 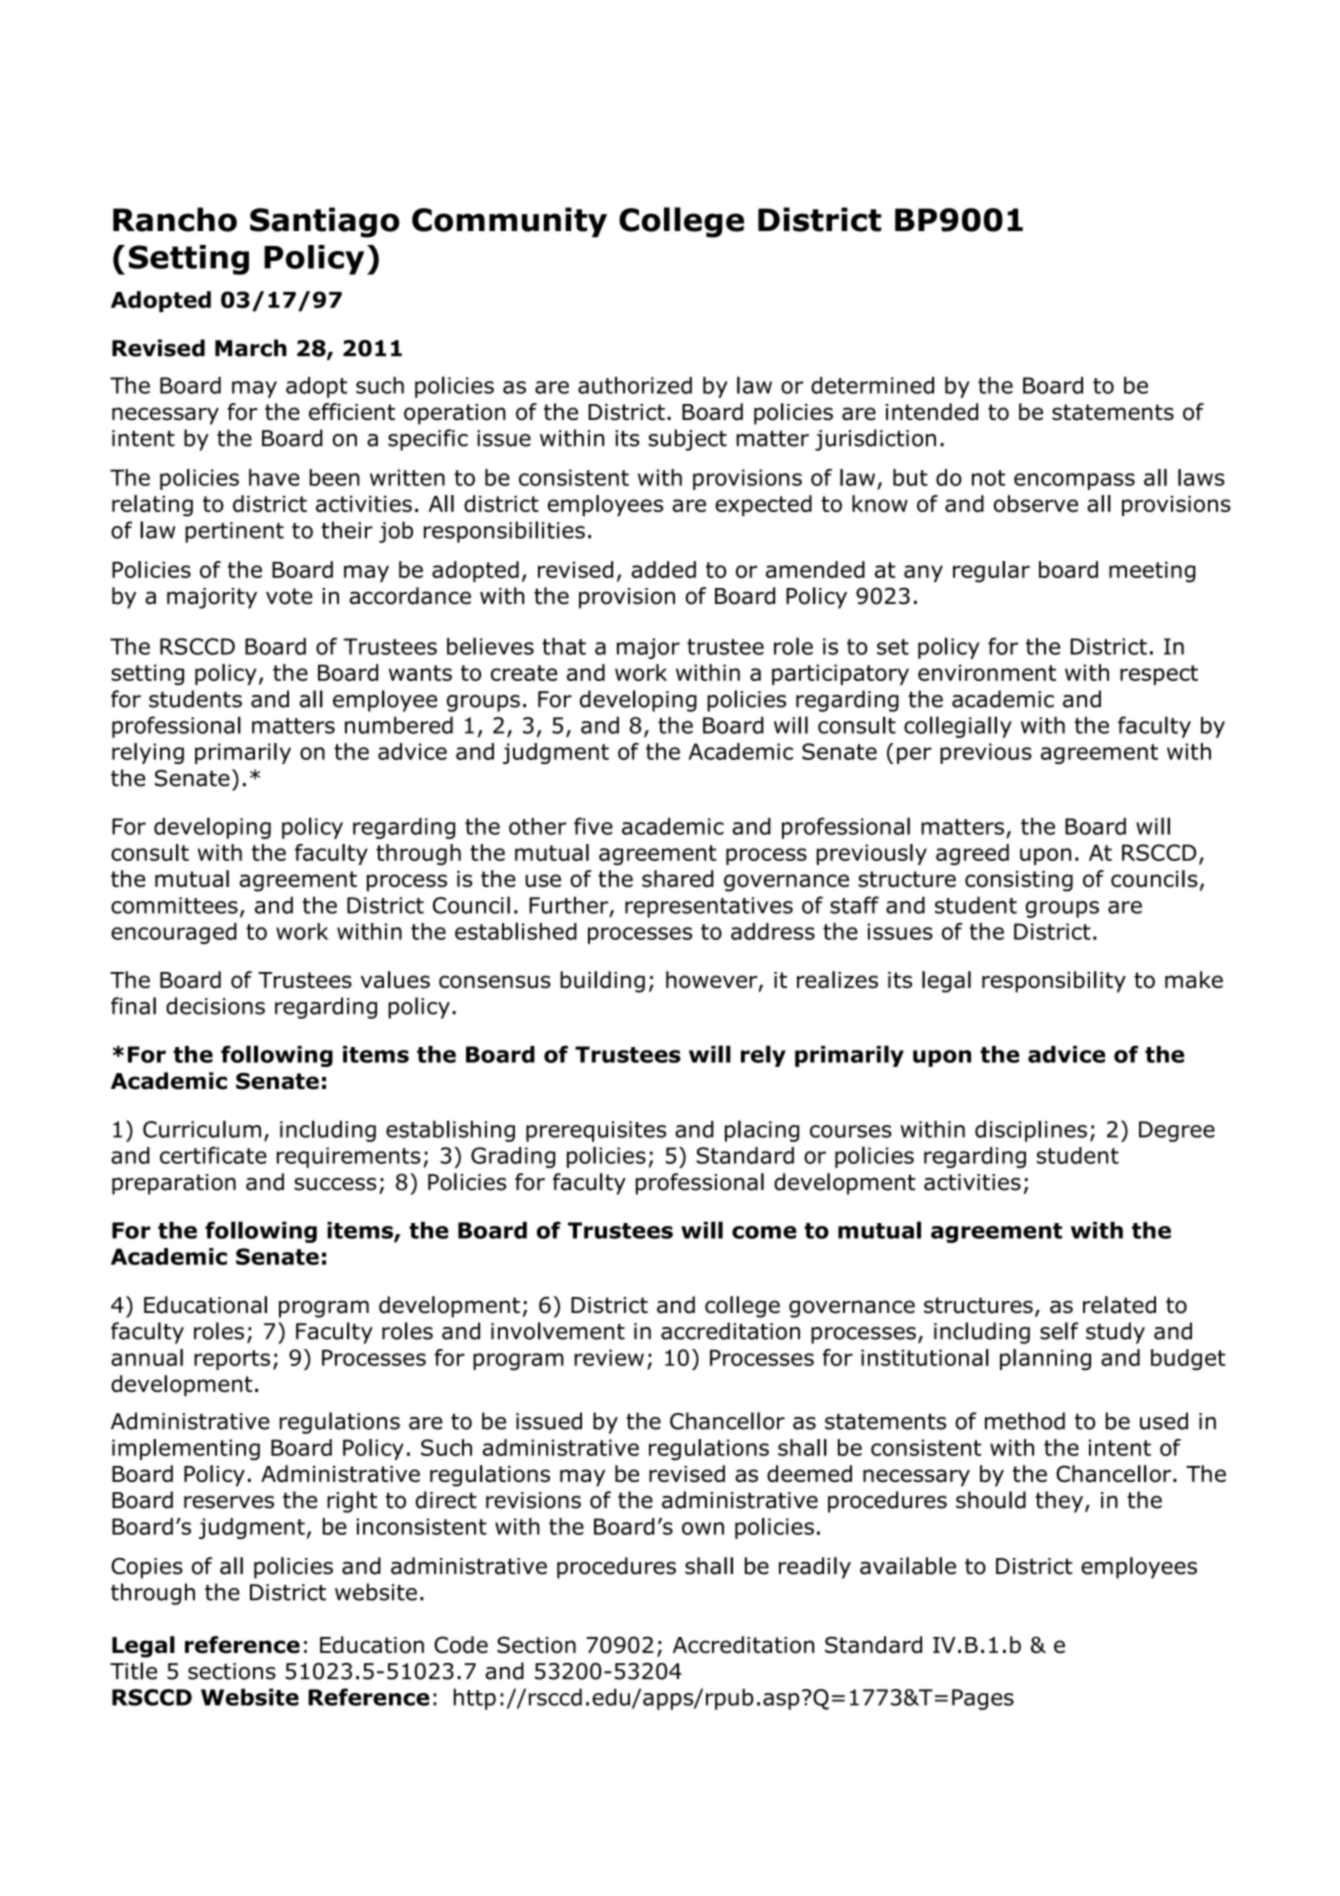 I want to click on representatives, so click(x=709, y=907).
